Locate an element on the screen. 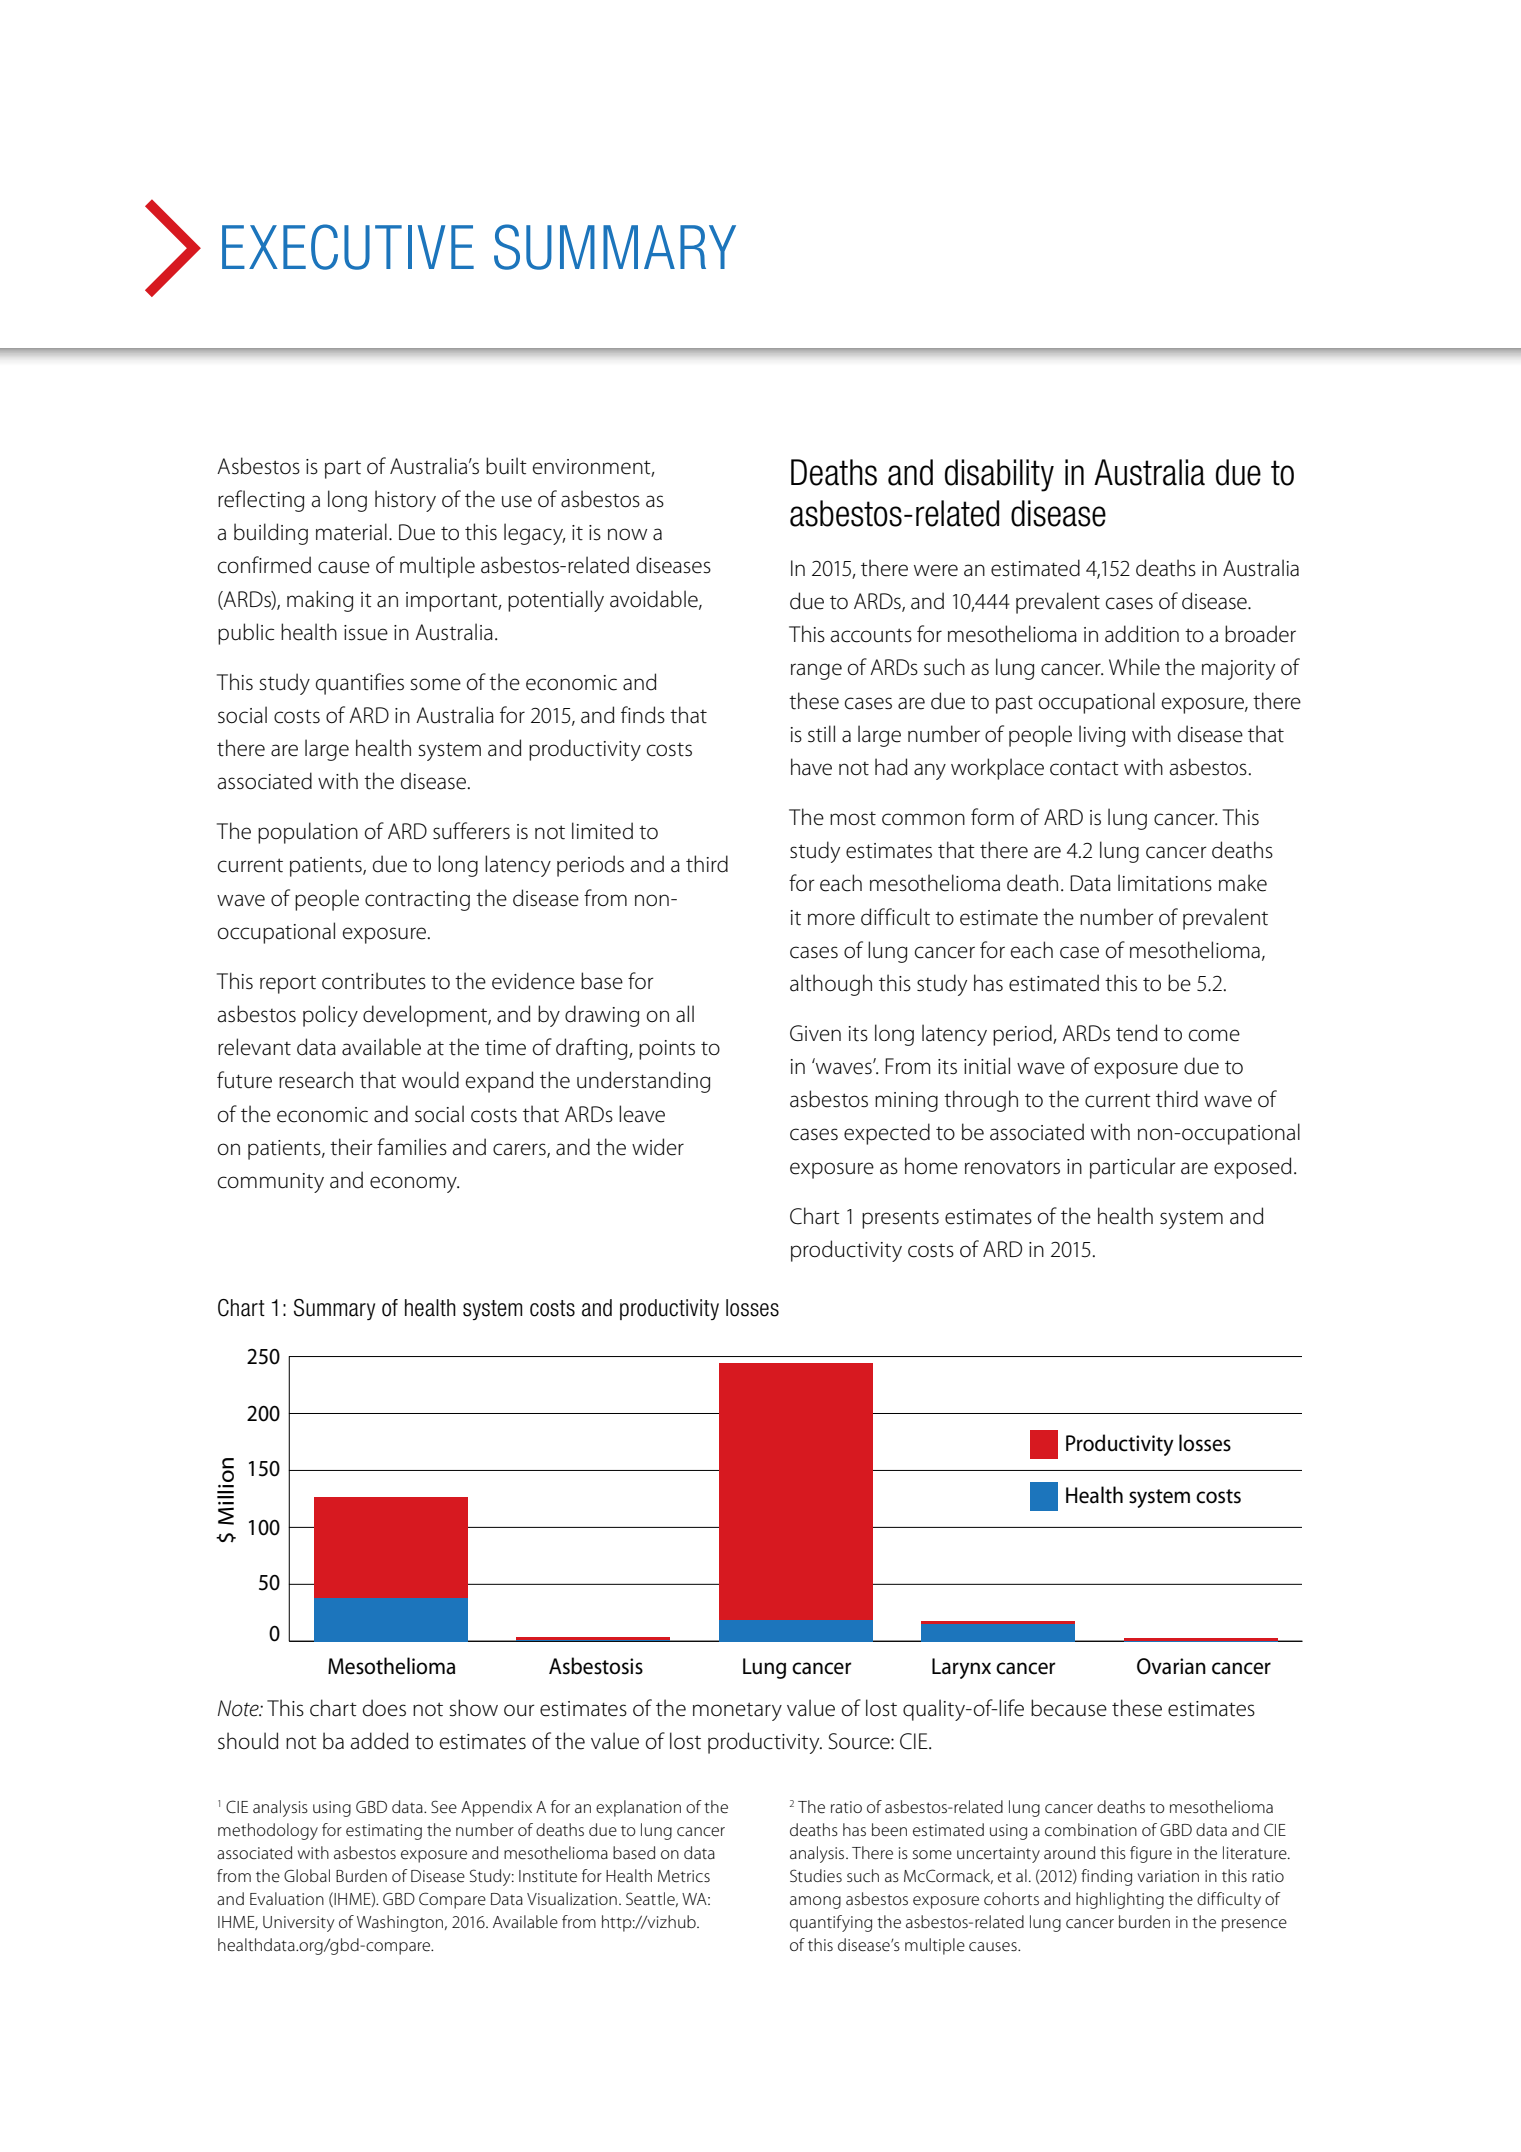  disability is located at coordinates (999, 475).
